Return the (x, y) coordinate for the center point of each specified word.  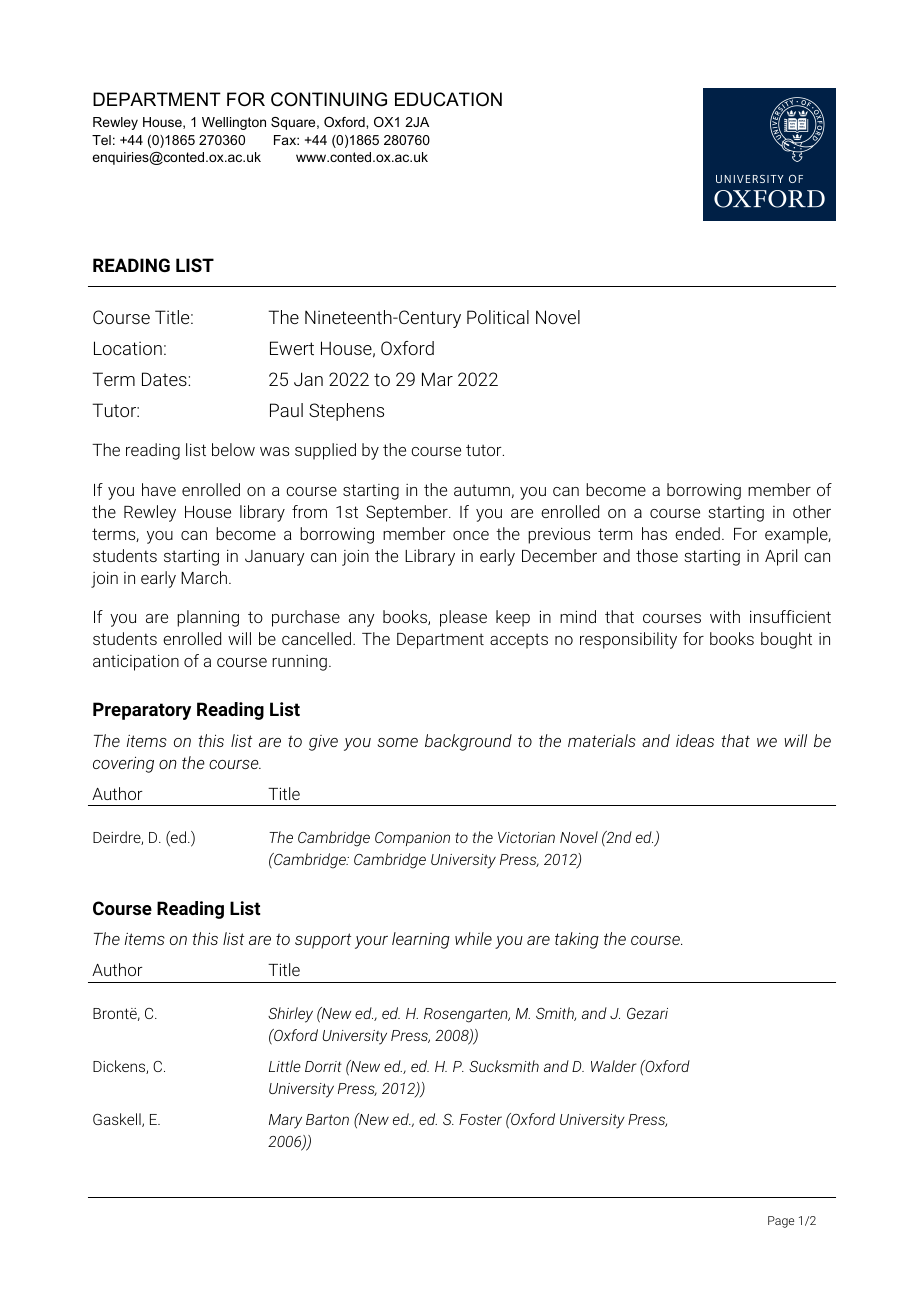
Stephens (346, 412)
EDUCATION (448, 99)
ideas (695, 740)
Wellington (234, 123)
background (468, 742)
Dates (165, 379)
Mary (285, 1121)
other (812, 511)
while (473, 938)
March (204, 577)
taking (577, 940)
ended (697, 533)
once (471, 535)
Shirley (290, 1015)
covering (123, 764)
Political (498, 317)
